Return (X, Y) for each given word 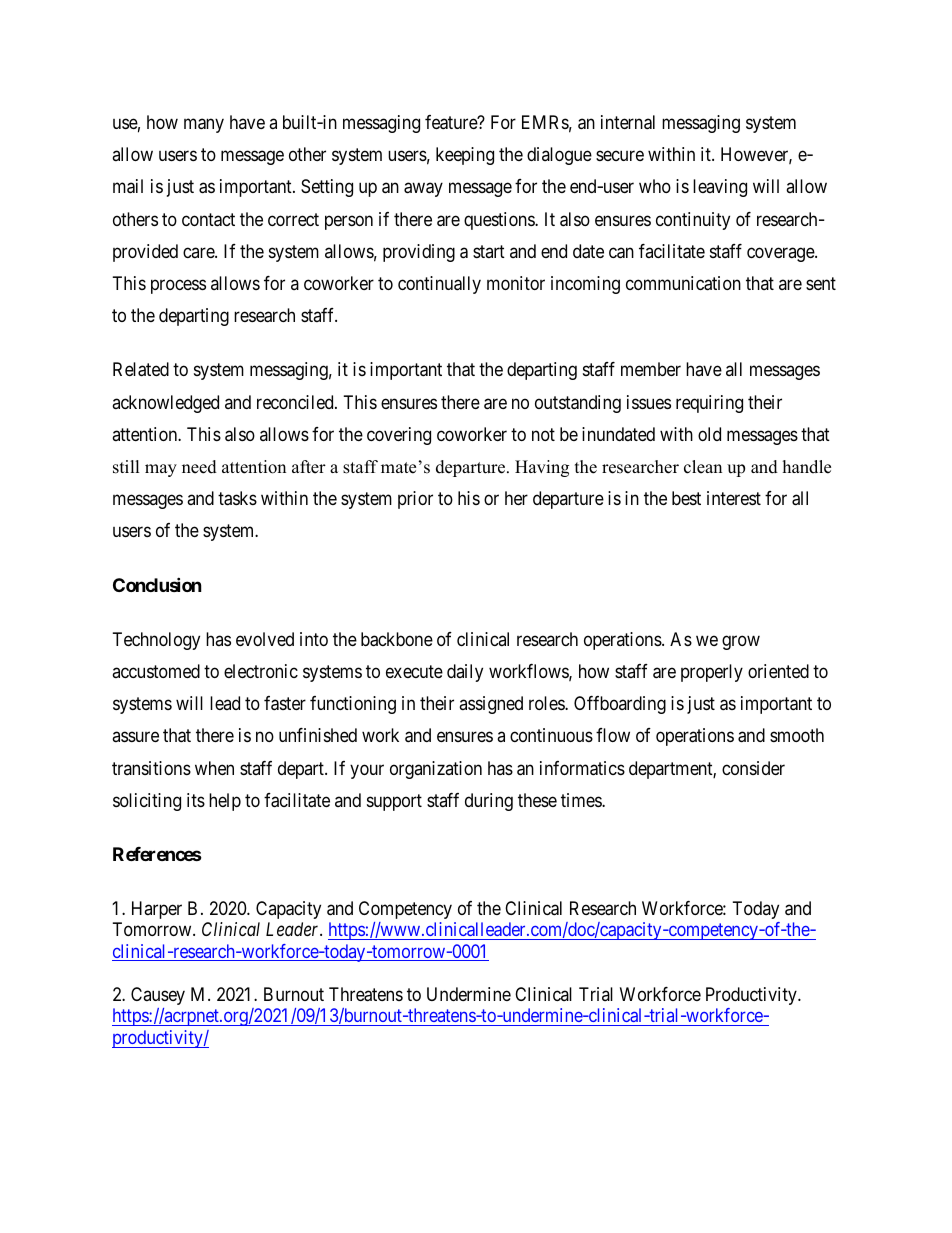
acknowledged (165, 404)
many (204, 125)
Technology (156, 641)
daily (465, 673)
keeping (465, 156)
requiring (709, 404)
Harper (157, 910)
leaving (720, 188)
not (543, 434)
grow (741, 642)
